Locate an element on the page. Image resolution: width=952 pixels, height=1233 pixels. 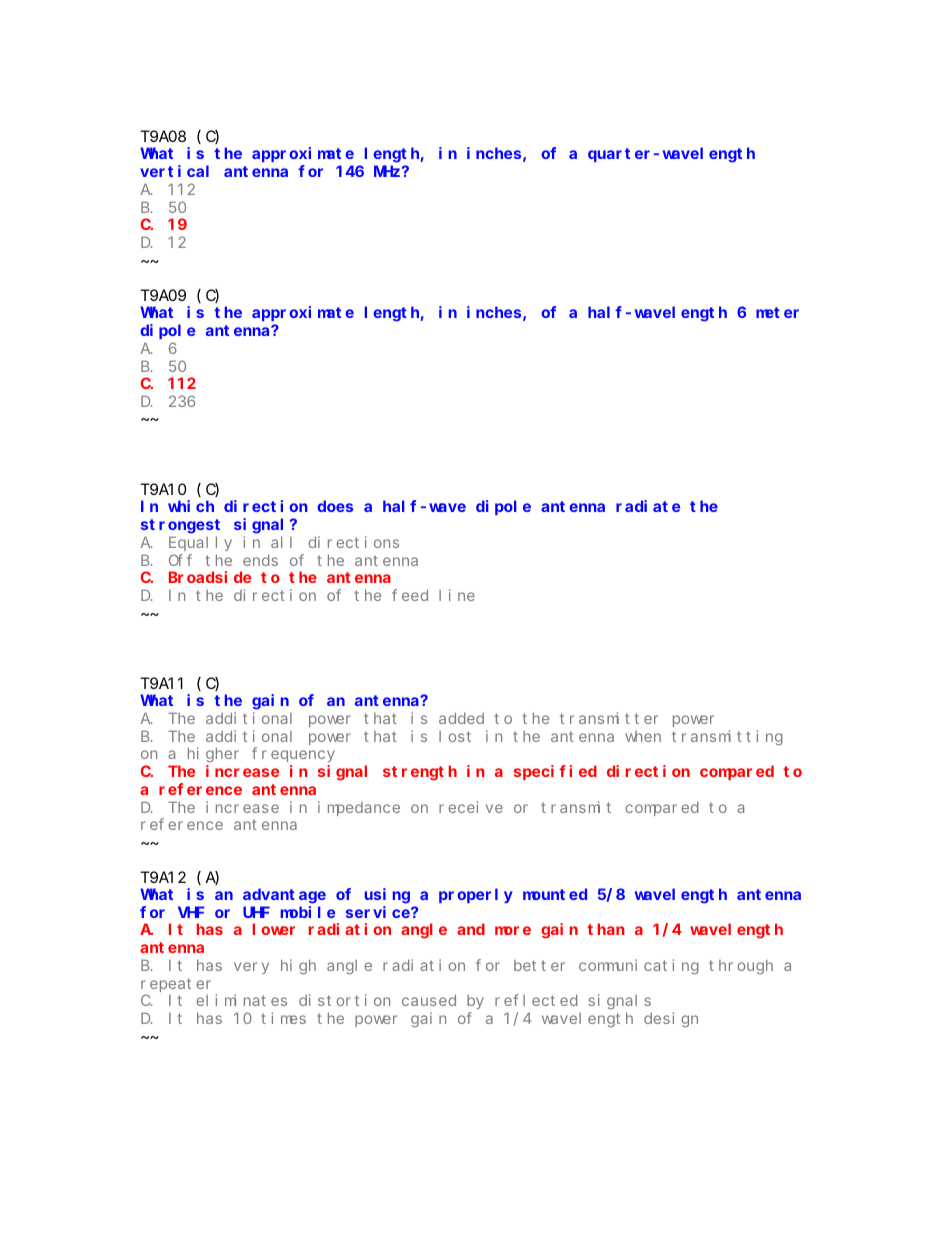
does is located at coordinates (335, 506).
